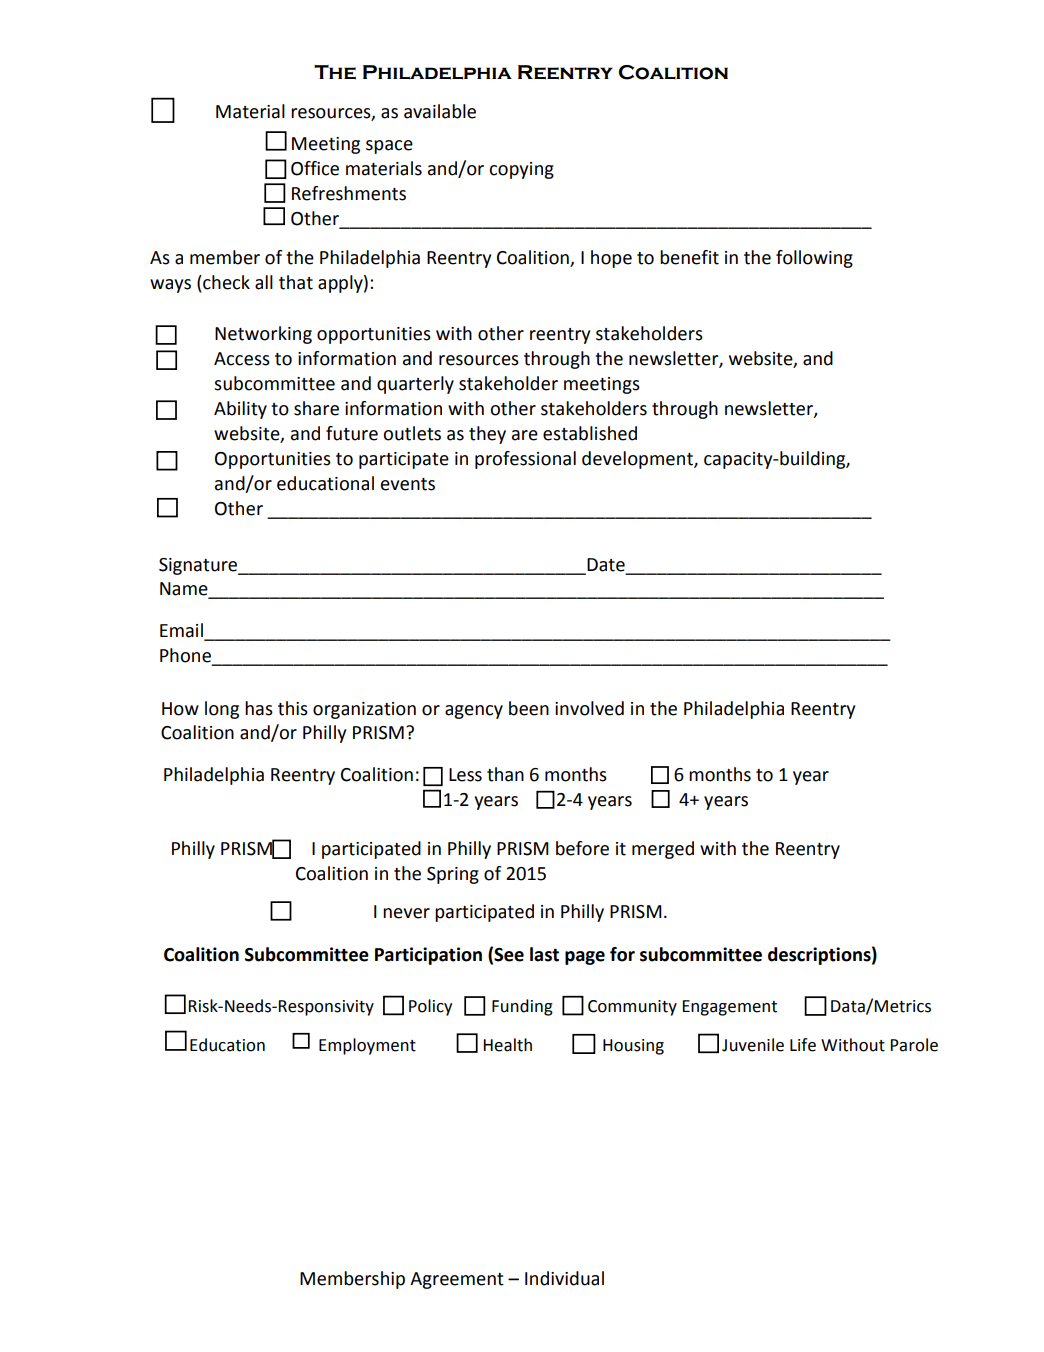  What do you see at coordinates (814, 259) in the document?
I see `following` at bounding box center [814, 259].
